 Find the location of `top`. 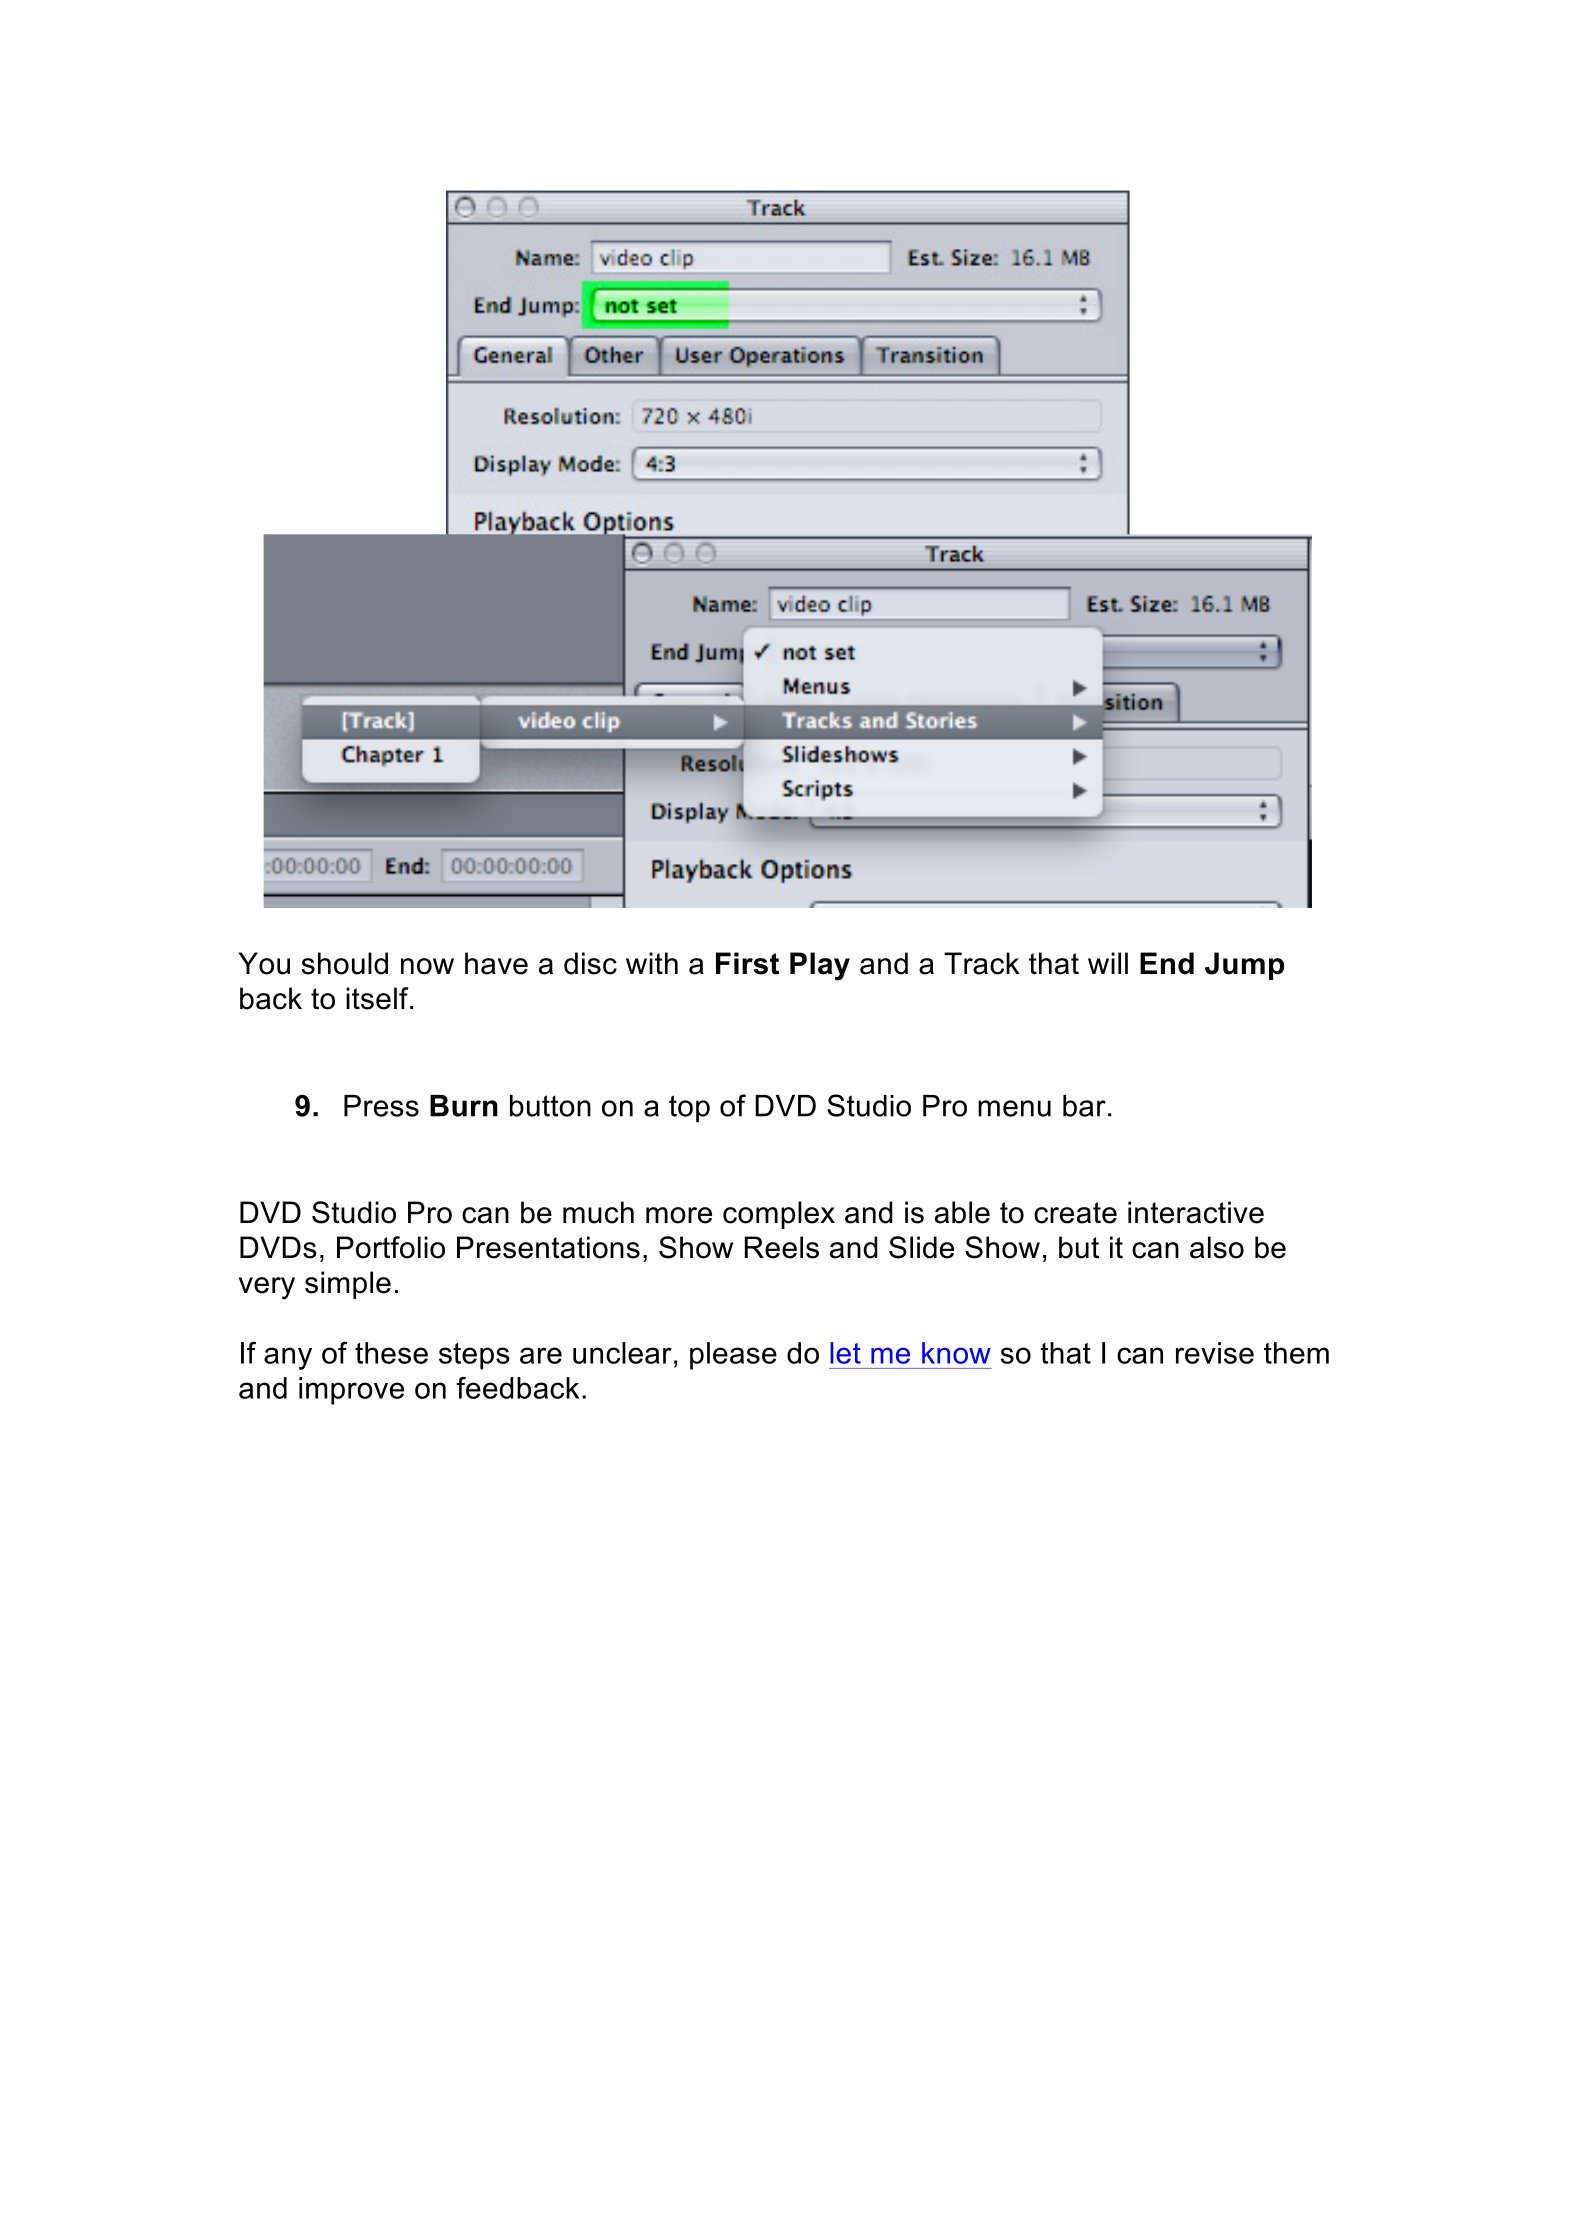

top is located at coordinates (689, 1108).
